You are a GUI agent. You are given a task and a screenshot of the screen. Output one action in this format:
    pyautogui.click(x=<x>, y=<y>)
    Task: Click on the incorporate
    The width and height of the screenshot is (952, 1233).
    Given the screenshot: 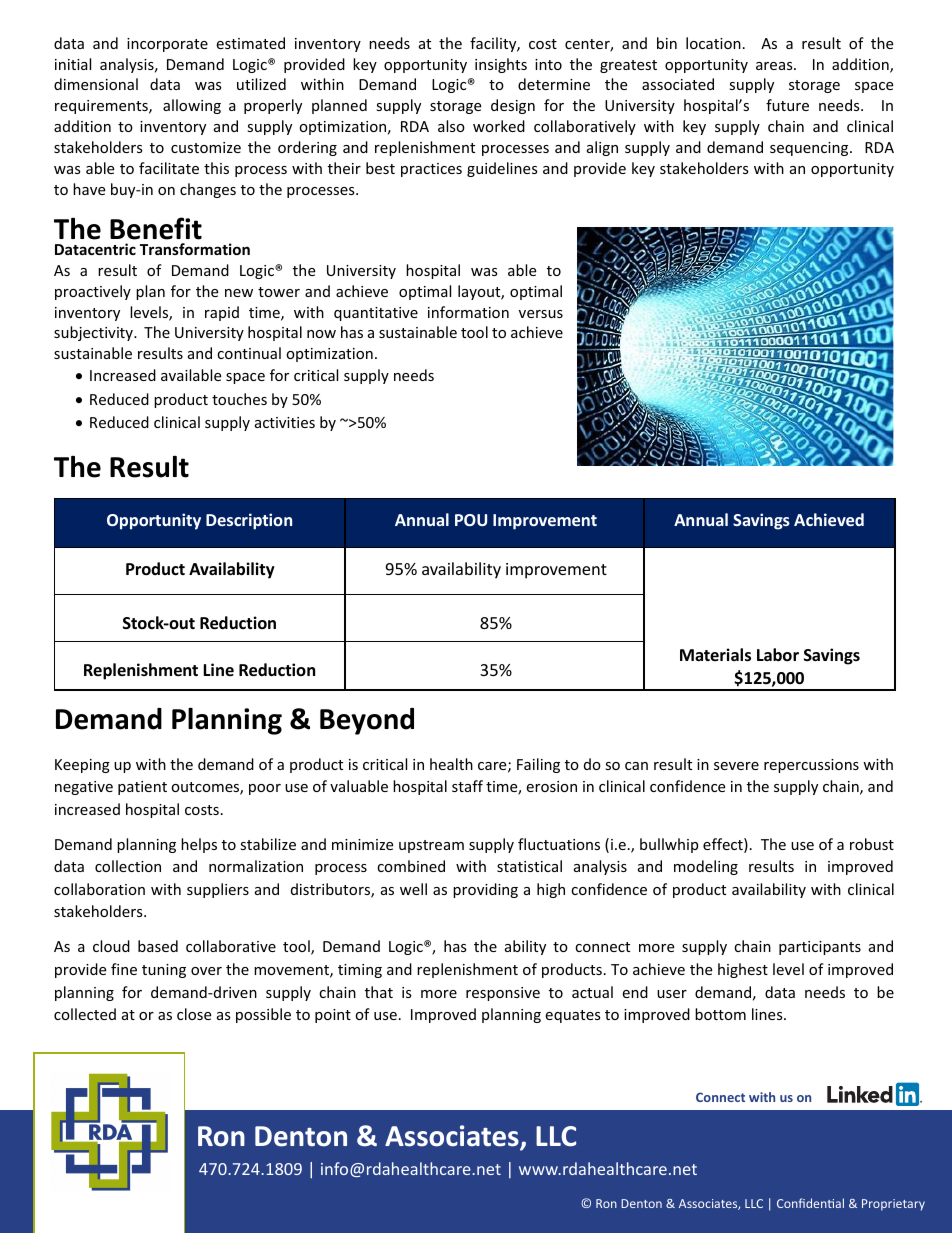 What is the action you would take?
    pyautogui.click(x=167, y=45)
